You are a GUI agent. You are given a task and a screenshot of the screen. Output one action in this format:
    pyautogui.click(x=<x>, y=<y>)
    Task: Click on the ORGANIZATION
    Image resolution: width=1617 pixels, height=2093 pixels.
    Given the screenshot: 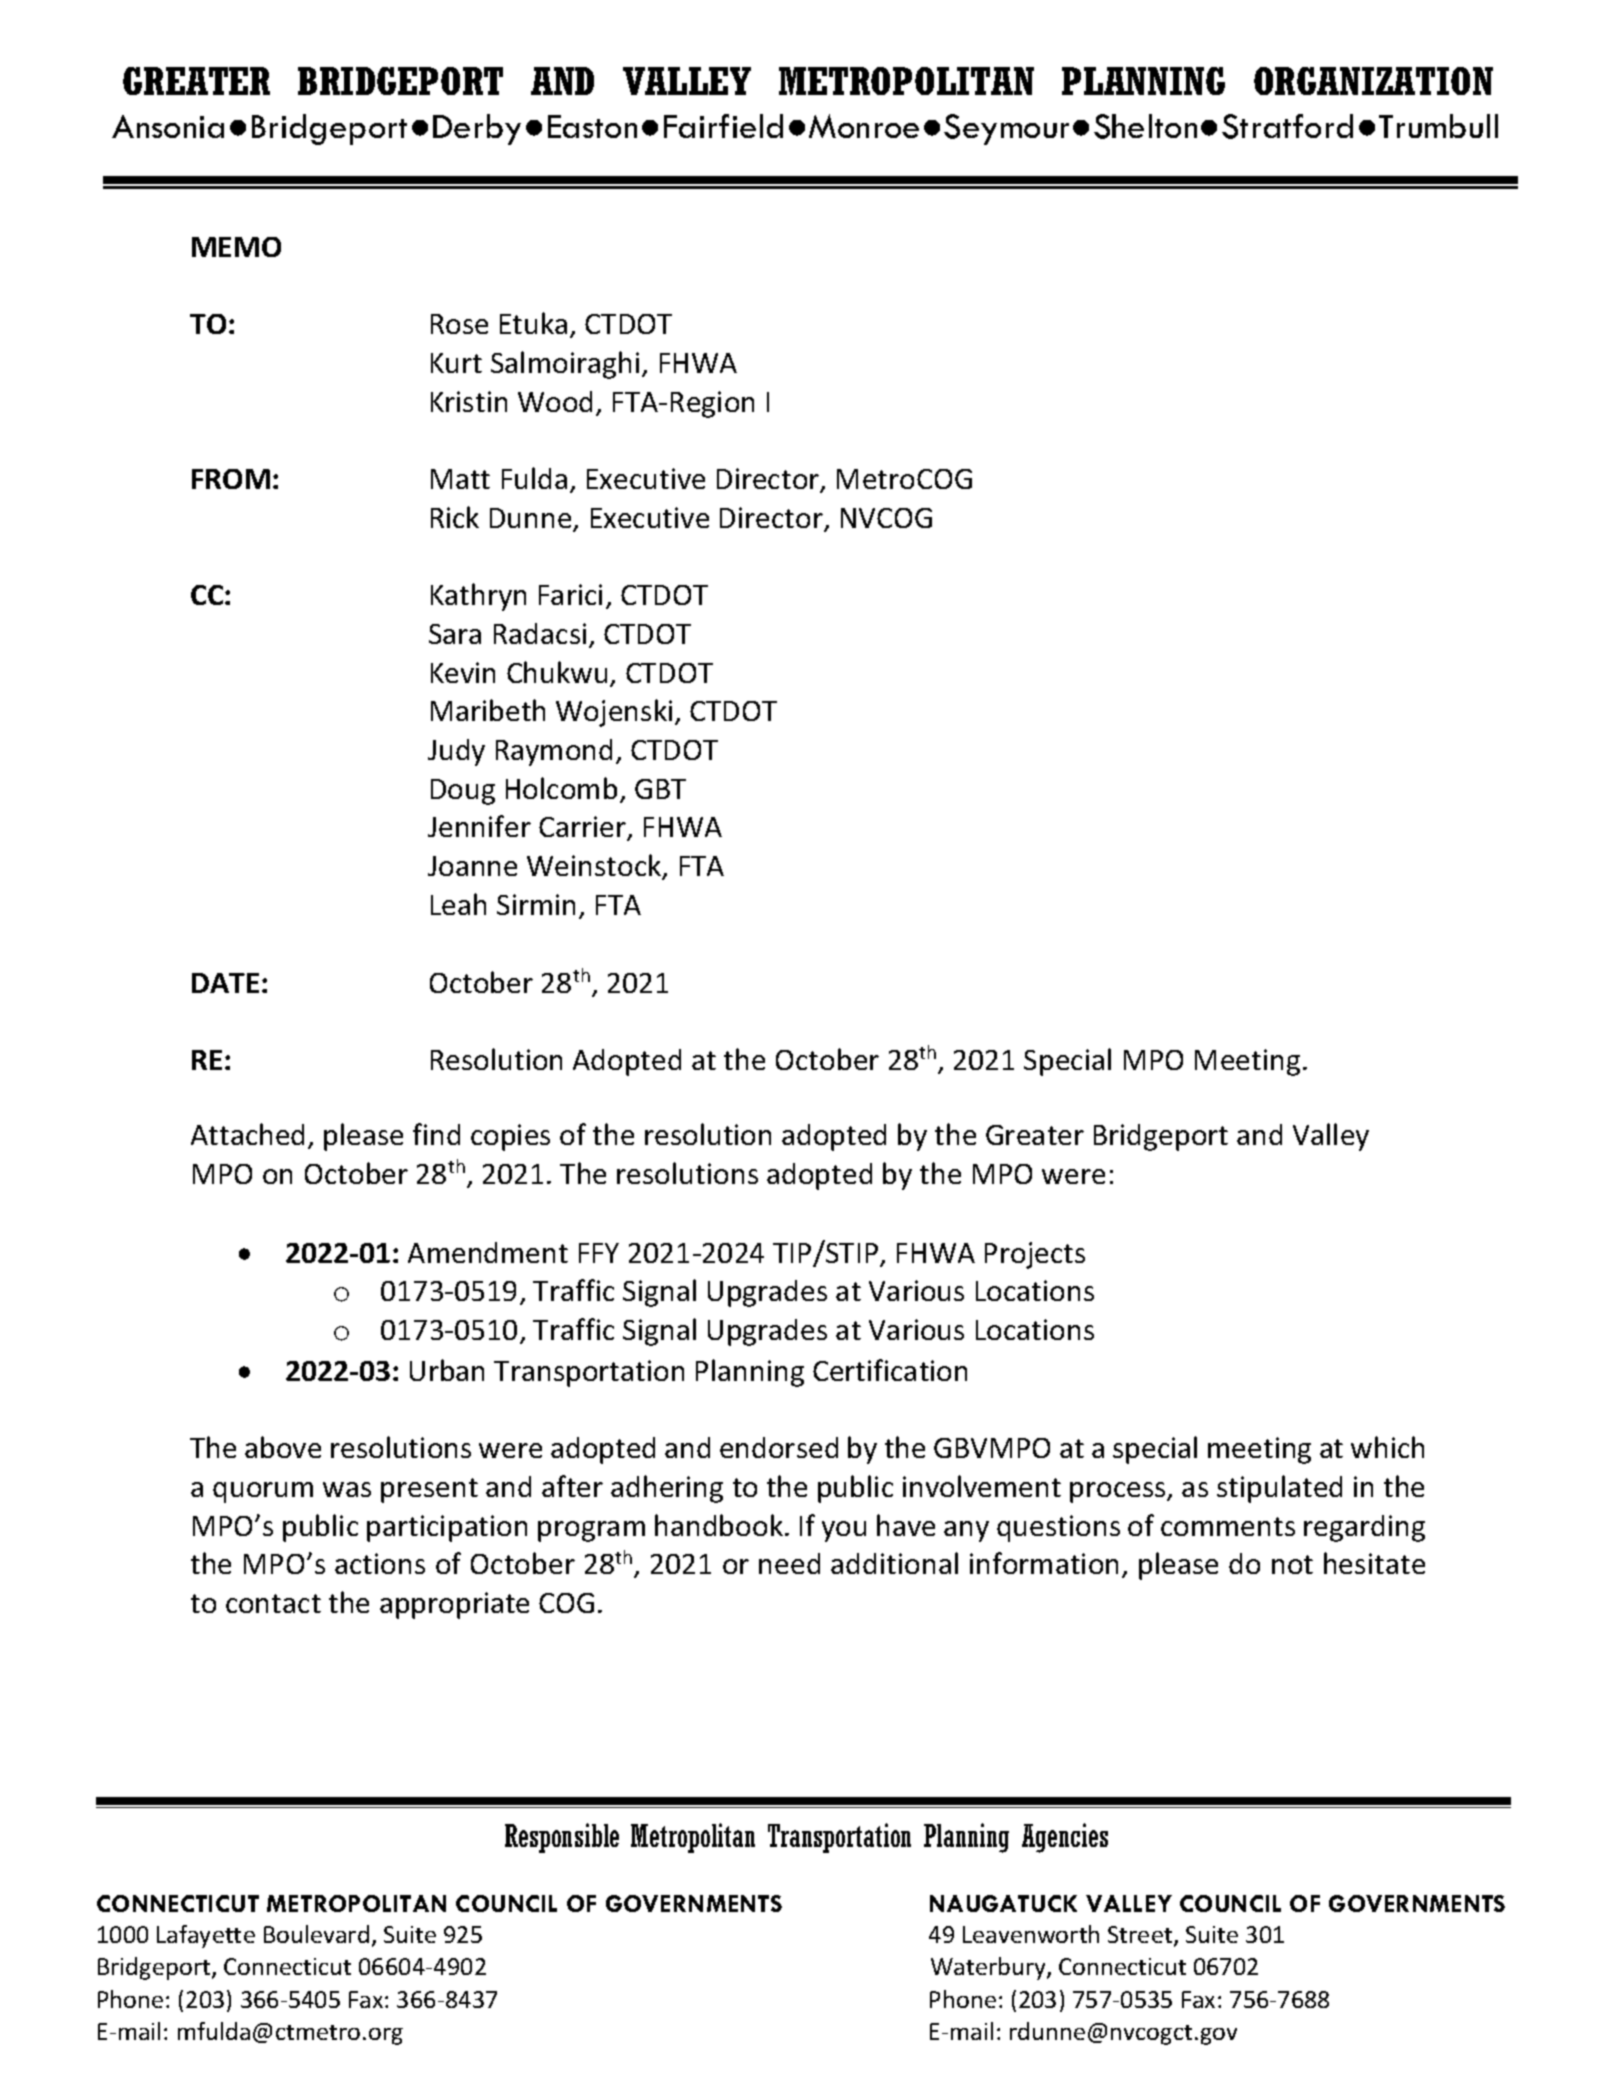 What is the action you would take?
    pyautogui.click(x=1373, y=81)
